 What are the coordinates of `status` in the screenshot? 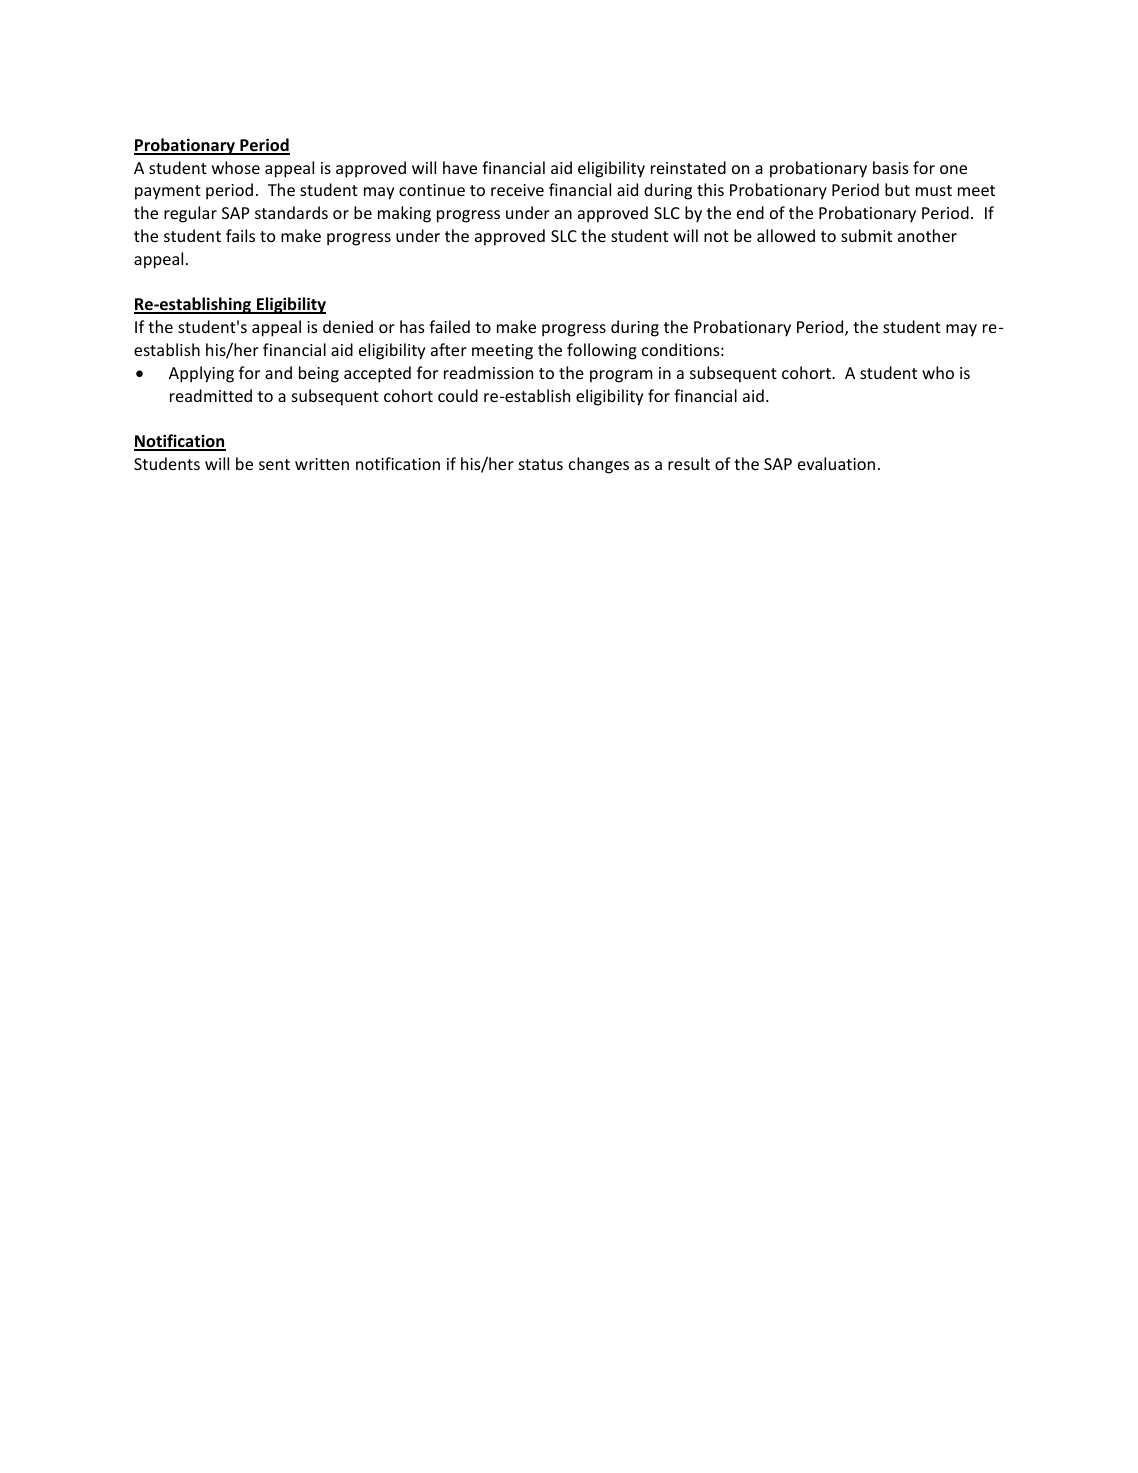 It's located at (541, 464).
